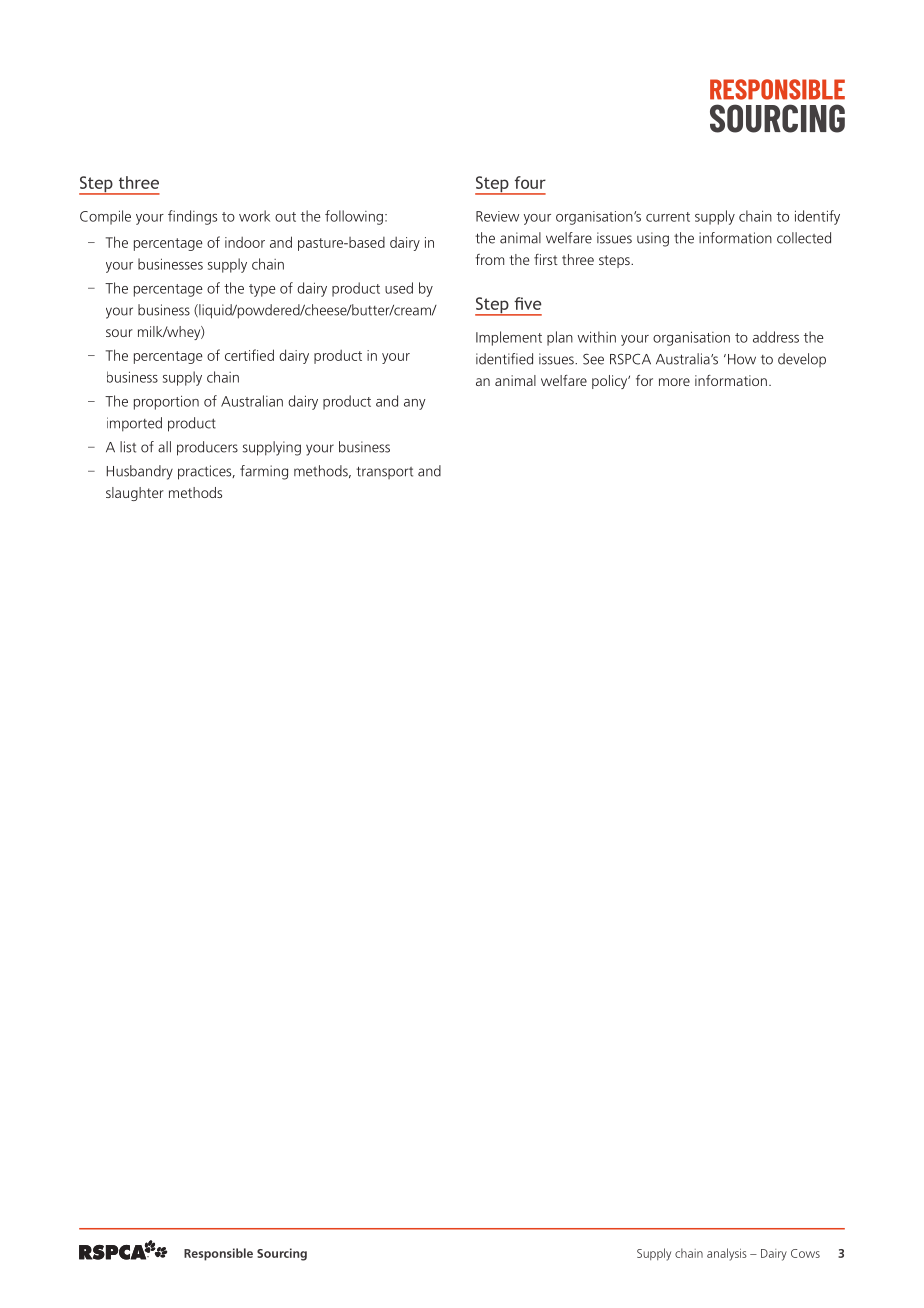 The width and height of the screenshot is (924, 1308). I want to click on any, so click(415, 404).
